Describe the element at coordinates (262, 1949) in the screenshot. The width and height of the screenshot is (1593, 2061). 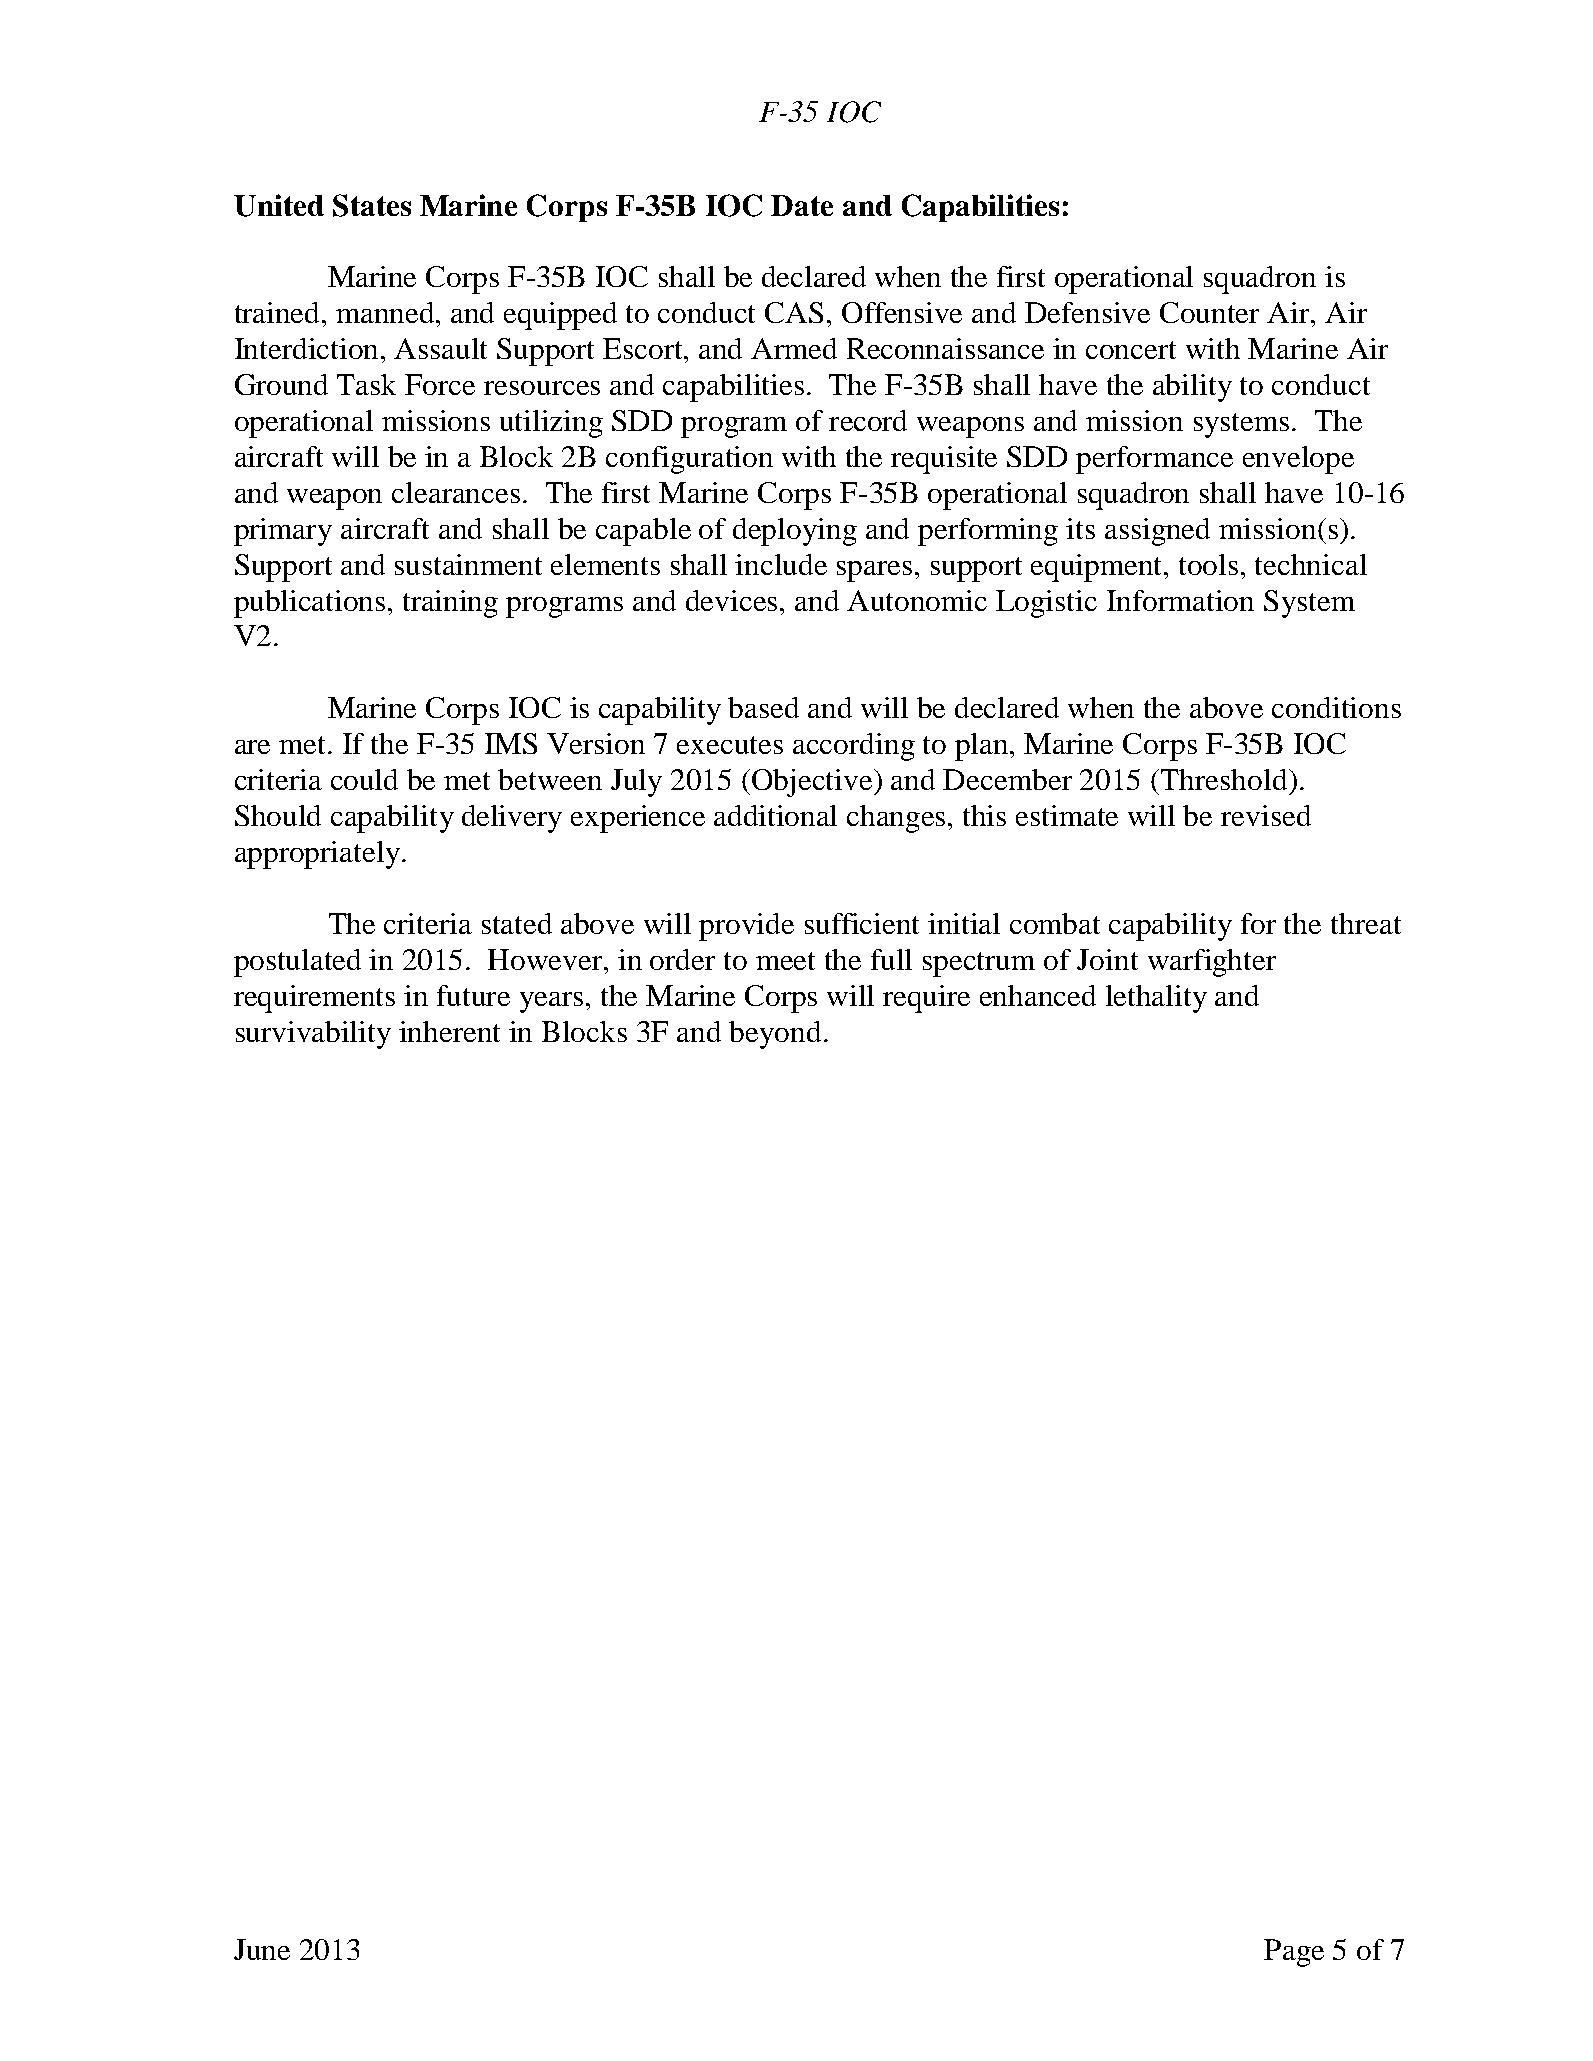
I see `June` at that location.
